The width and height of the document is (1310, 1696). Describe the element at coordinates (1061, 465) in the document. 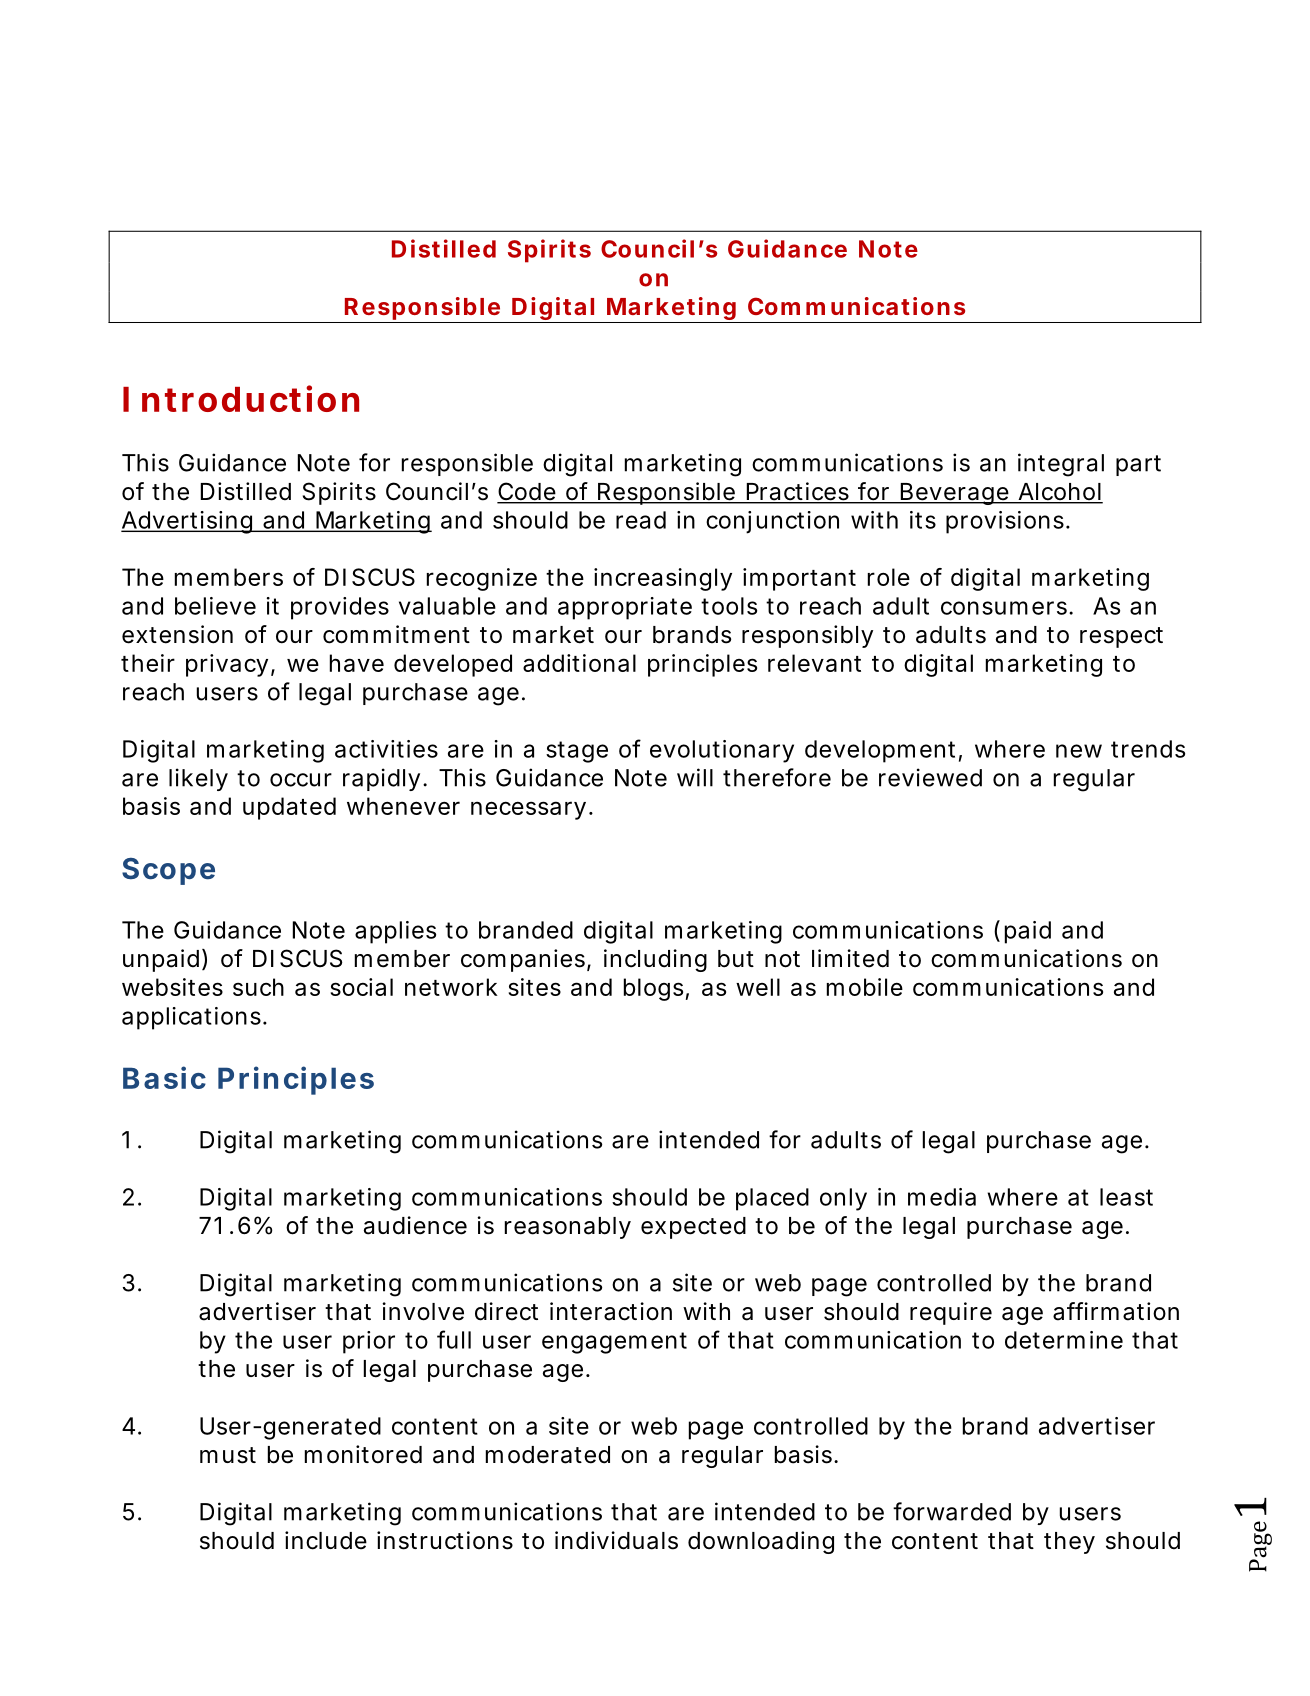

I see `integral` at that location.
